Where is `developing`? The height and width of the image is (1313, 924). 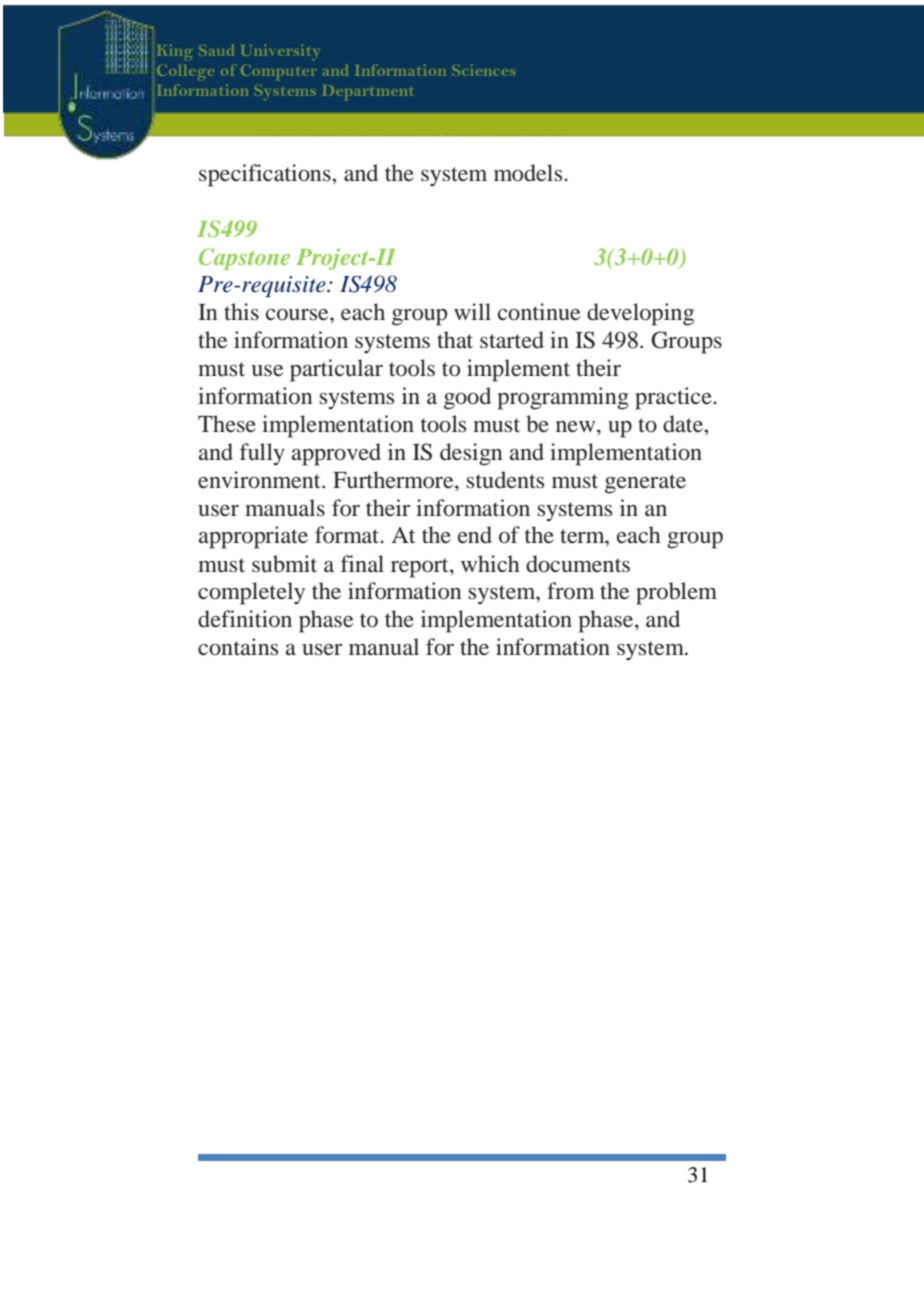
developing is located at coordinates (640, 314).
